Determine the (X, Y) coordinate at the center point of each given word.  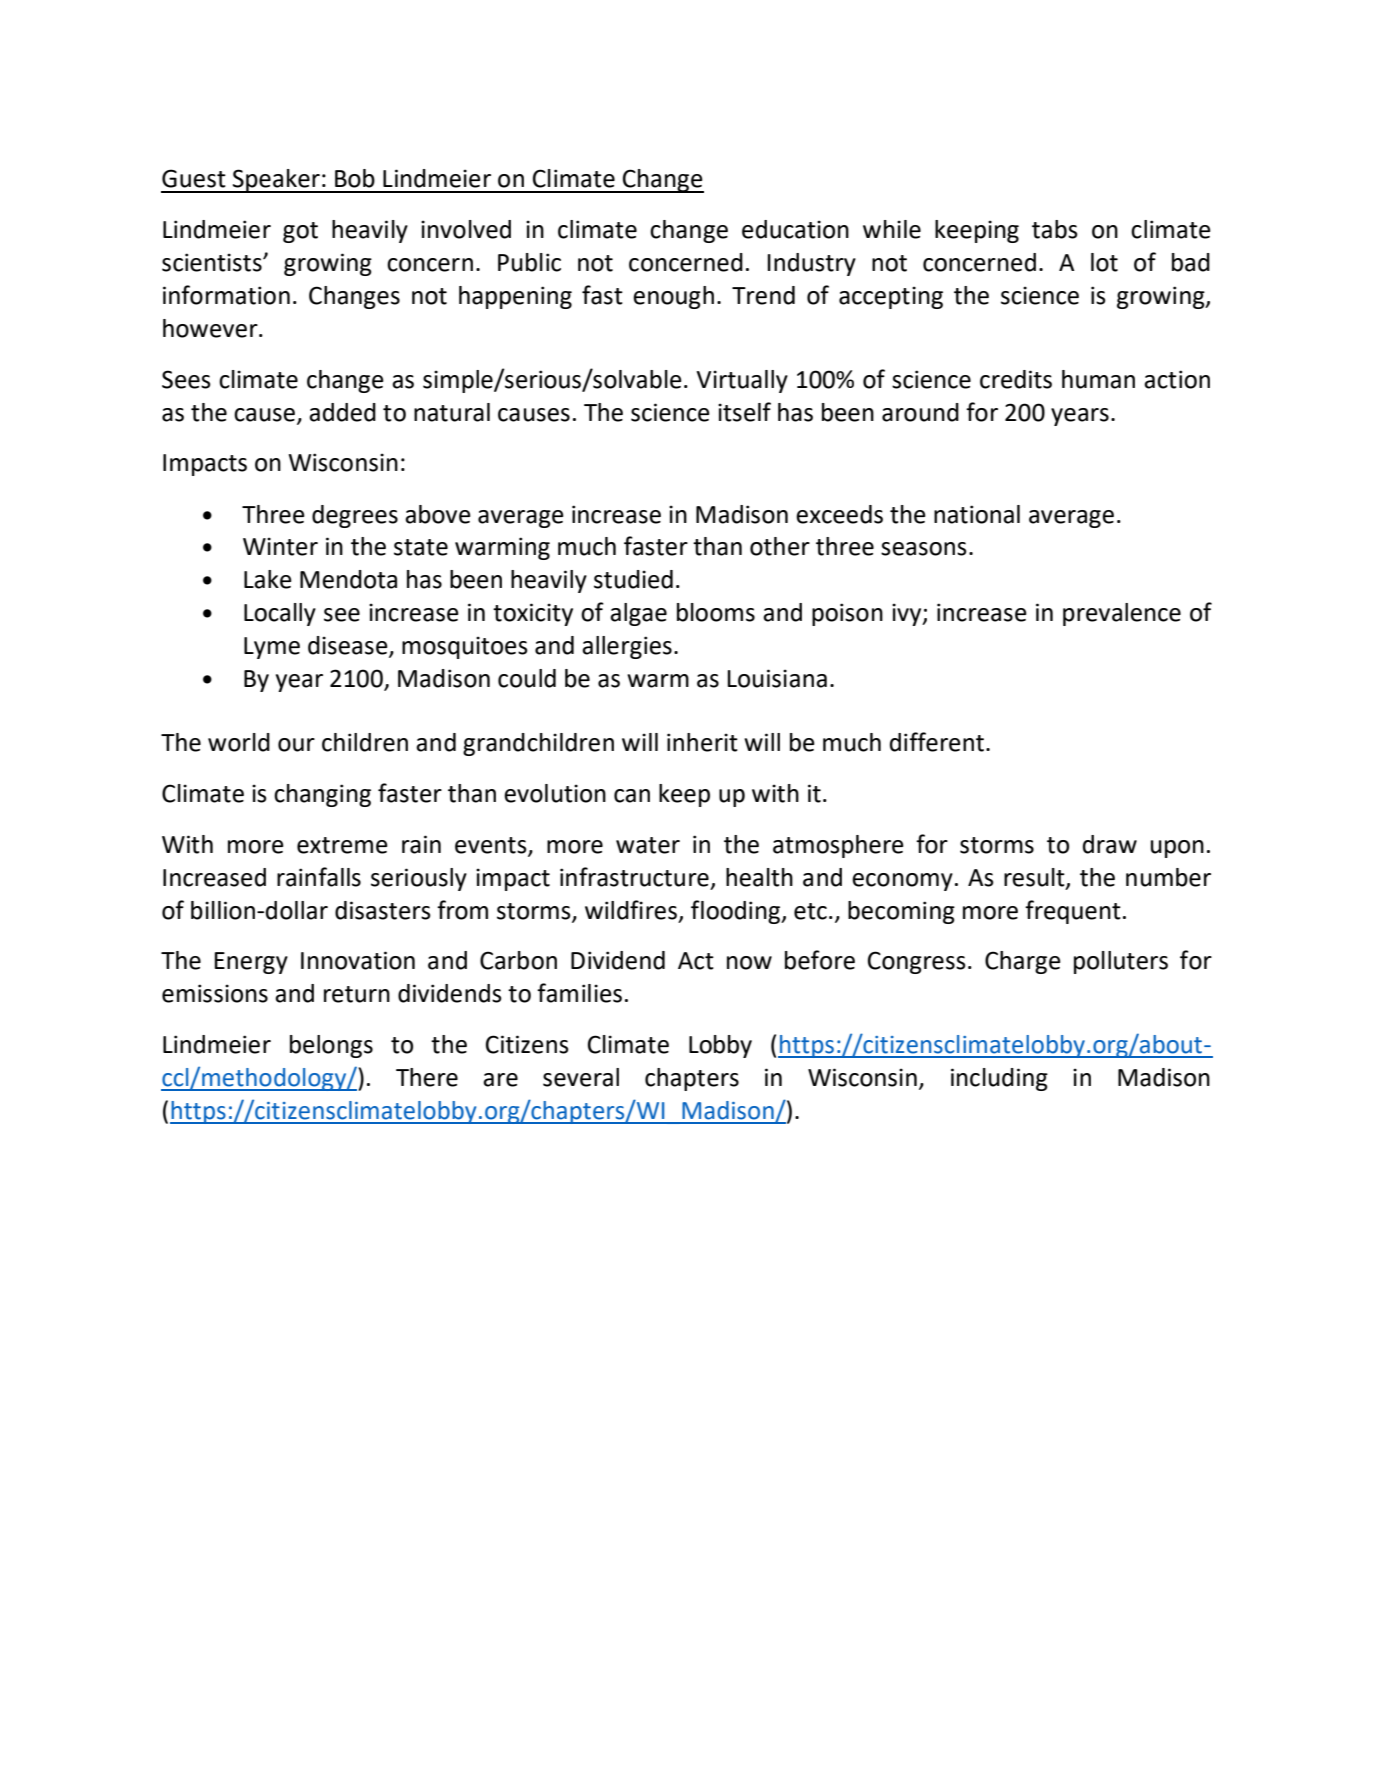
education (795, 229)
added (342, 412)
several (581, 1077)
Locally (280, 614)
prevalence (1122, 614)
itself (744, 412)
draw (1110, 844)
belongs (331, 1046)
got (300, 232)
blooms (716, 612)
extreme (342, 845)
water (648, 845)
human (1098, 379)
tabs (1055, 229)
